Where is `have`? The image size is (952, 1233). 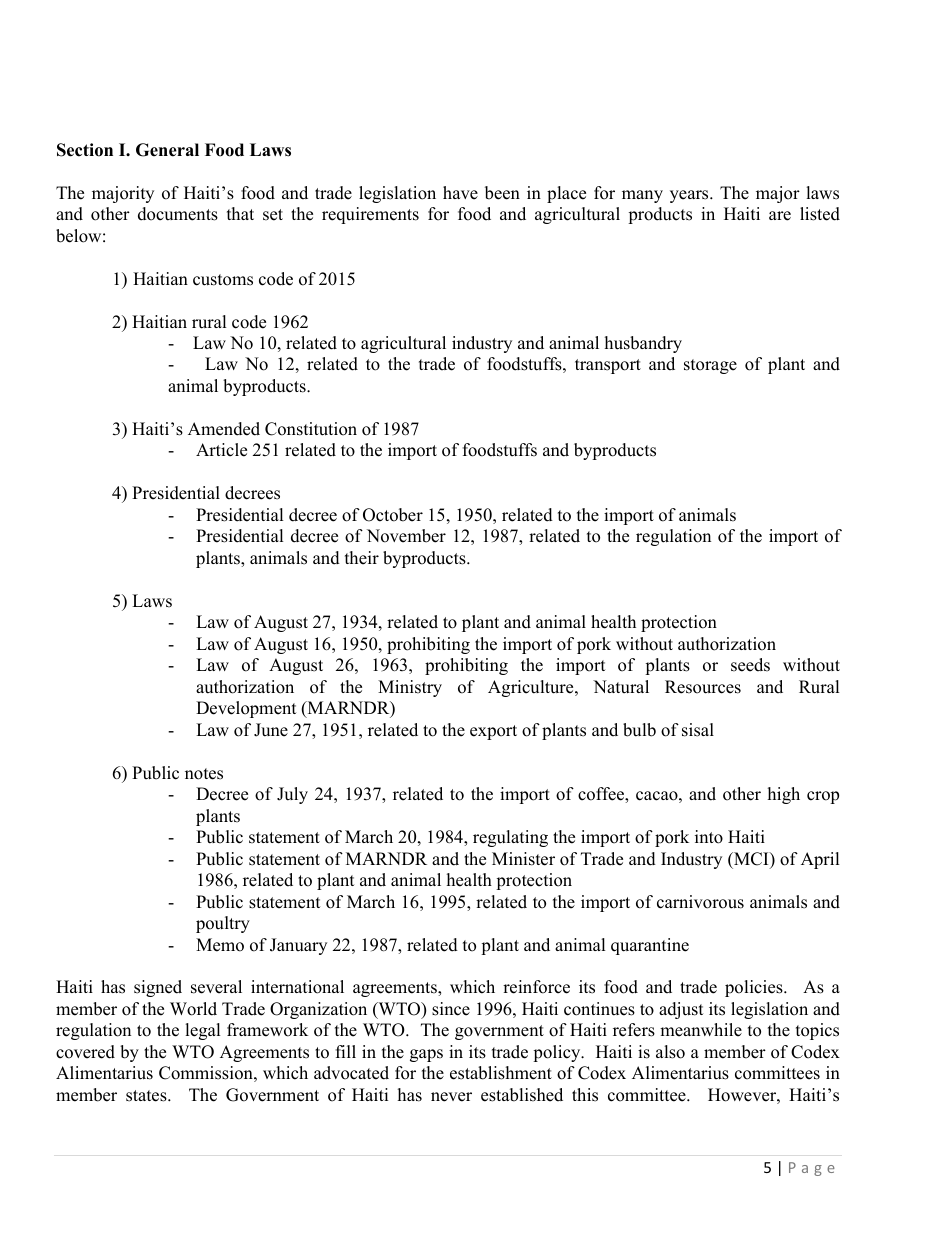 have is located at coordinates (460, 193).
